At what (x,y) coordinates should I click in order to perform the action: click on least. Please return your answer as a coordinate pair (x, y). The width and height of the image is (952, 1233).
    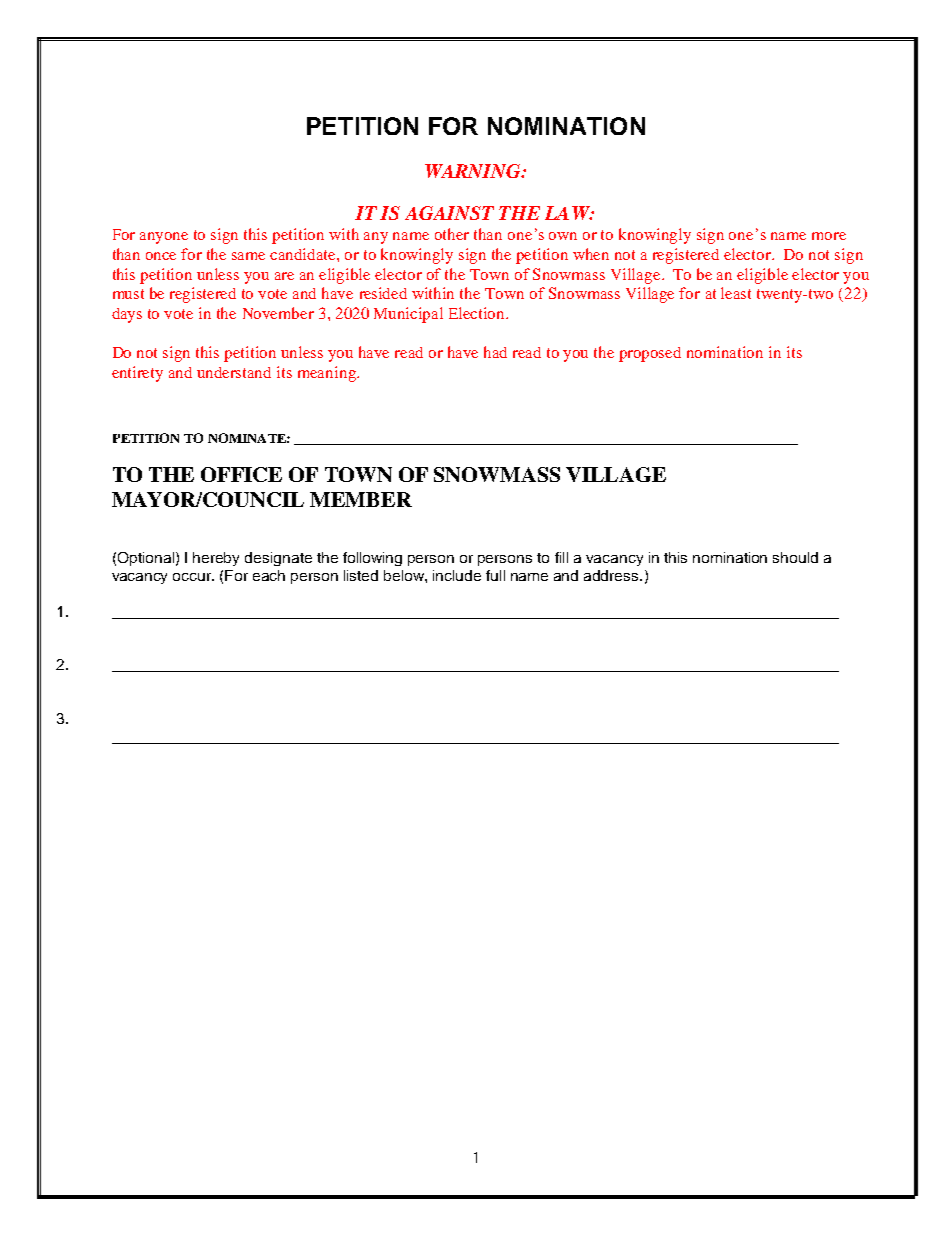
    Looking at the image, I should click on (736, 293).
